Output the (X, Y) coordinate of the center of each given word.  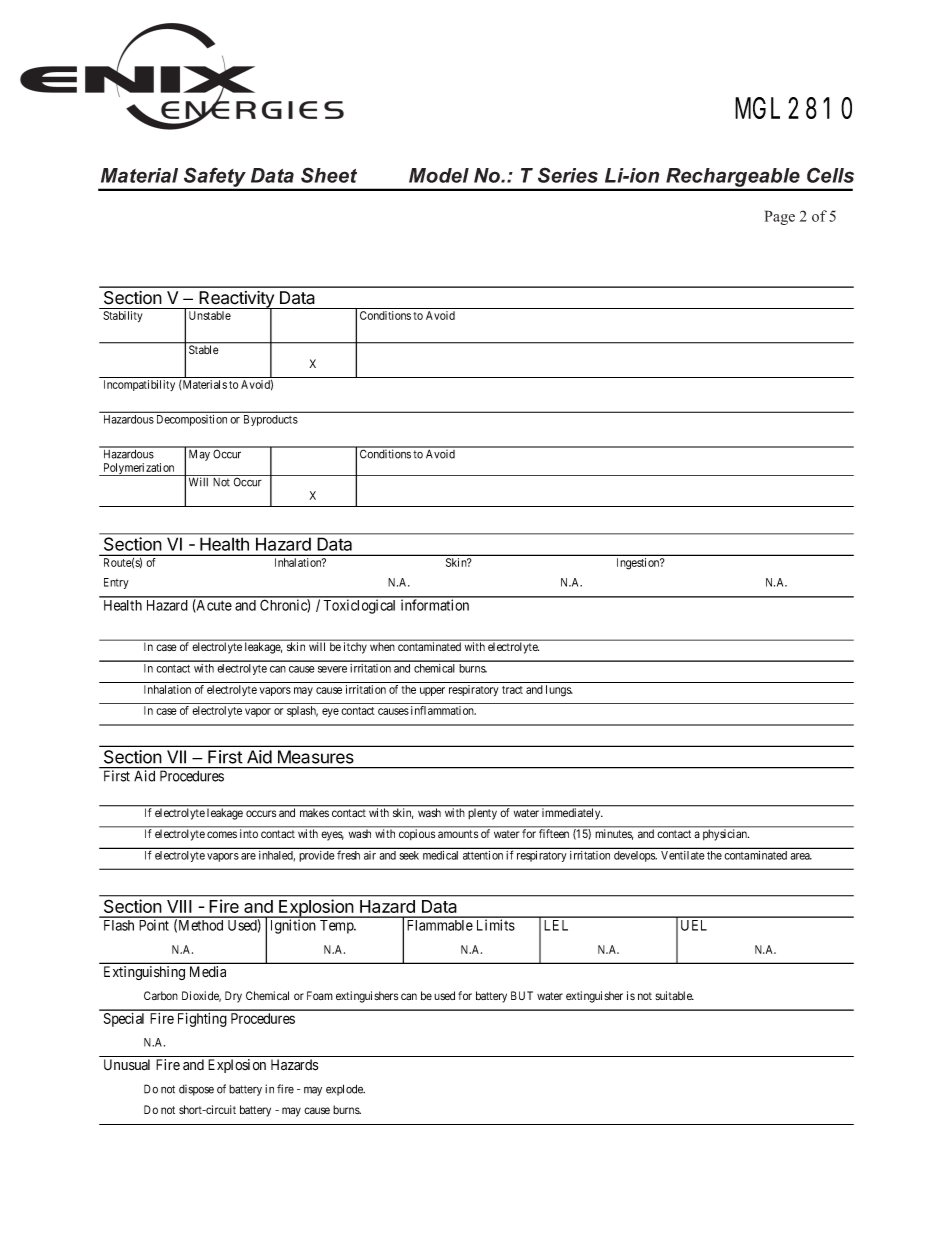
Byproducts (271, 420)
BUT (522, 995)
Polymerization (139, 469)
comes (222, 834)
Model (439, 175)
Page (780, 217)
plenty (483, 814)
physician (726, 835)
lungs (559, 691)
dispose (196, 1090)
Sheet (329, 175)
